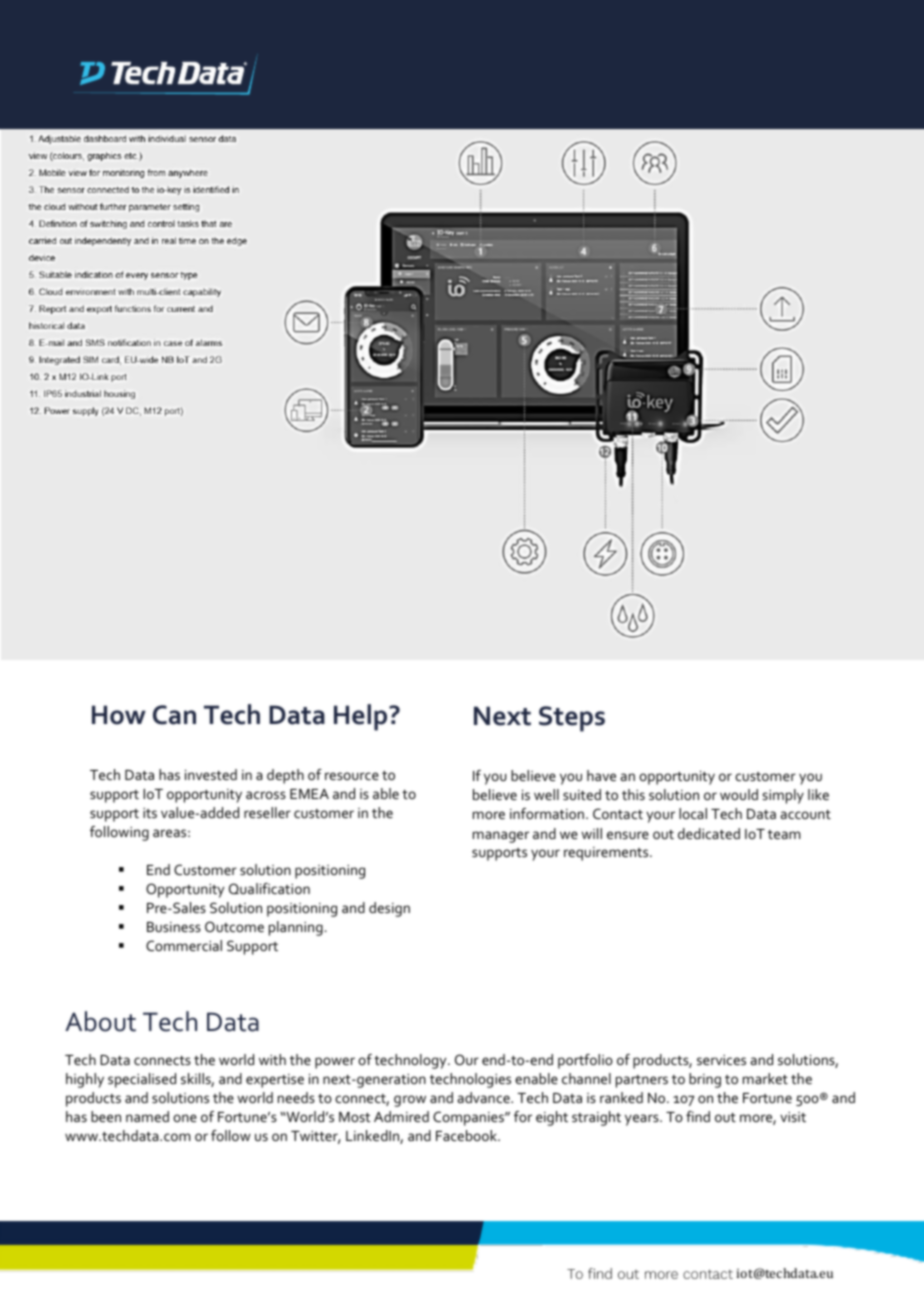  Describe the element at coordinates (174, 927) in the screenshot. I see `Business` at that location.
